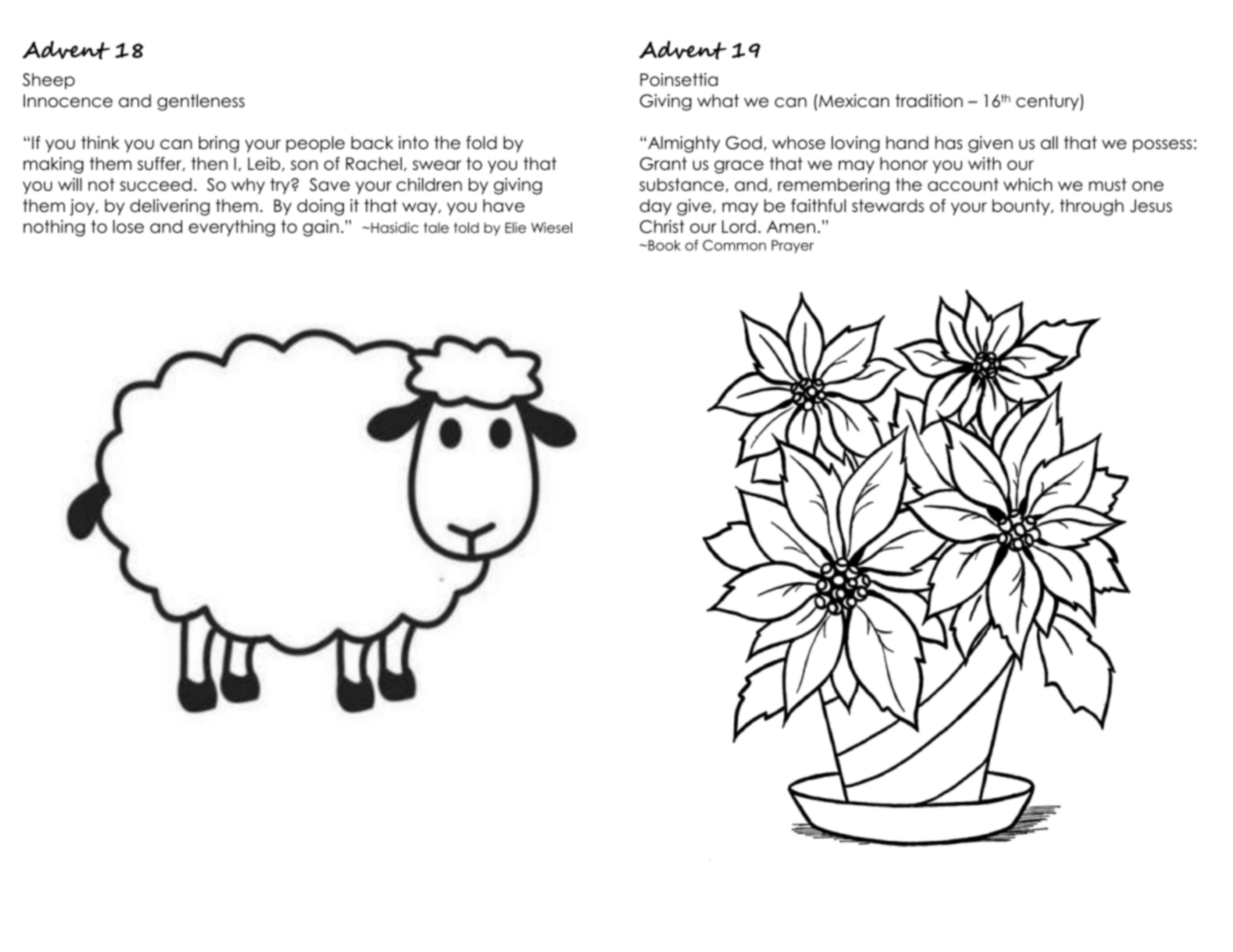 The width and height of the image is (1233, 952). What do you see at coordinates (232, 228) in the image?
I see `everything` at bounding box center [232, 228].
